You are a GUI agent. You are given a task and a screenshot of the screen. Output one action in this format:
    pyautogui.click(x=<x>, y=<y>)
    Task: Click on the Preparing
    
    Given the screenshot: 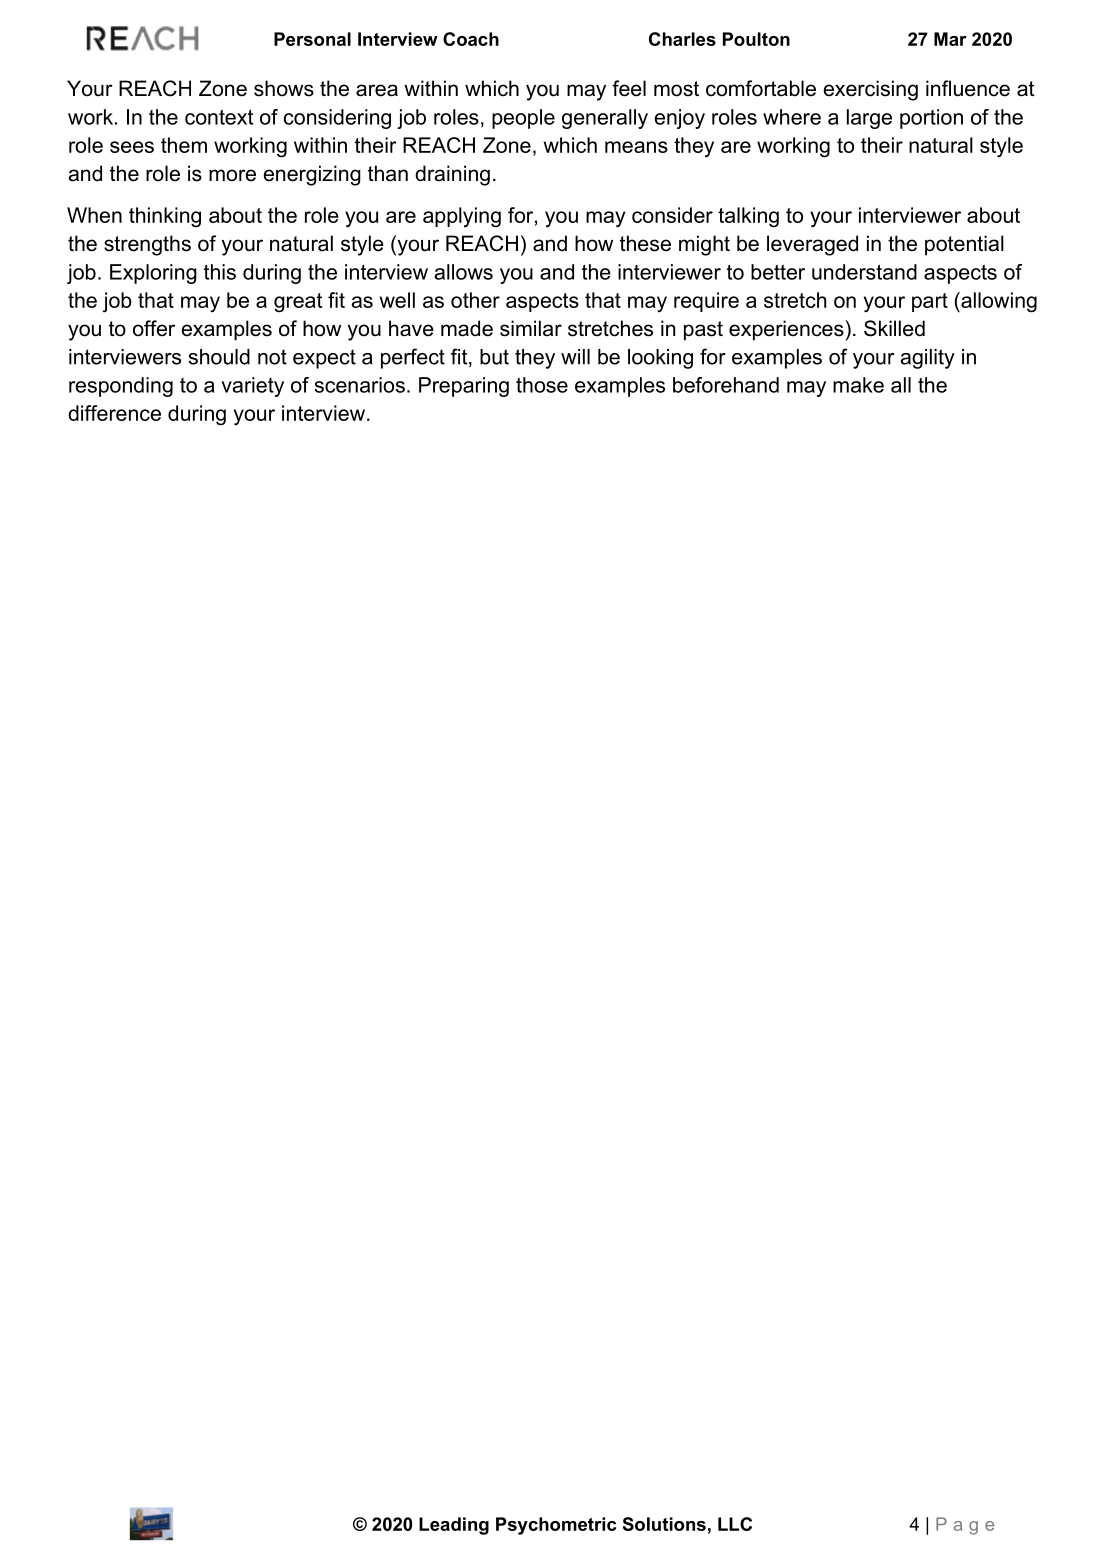 What is the action you would take?
    pyautogui.click(x=464, y=387)
